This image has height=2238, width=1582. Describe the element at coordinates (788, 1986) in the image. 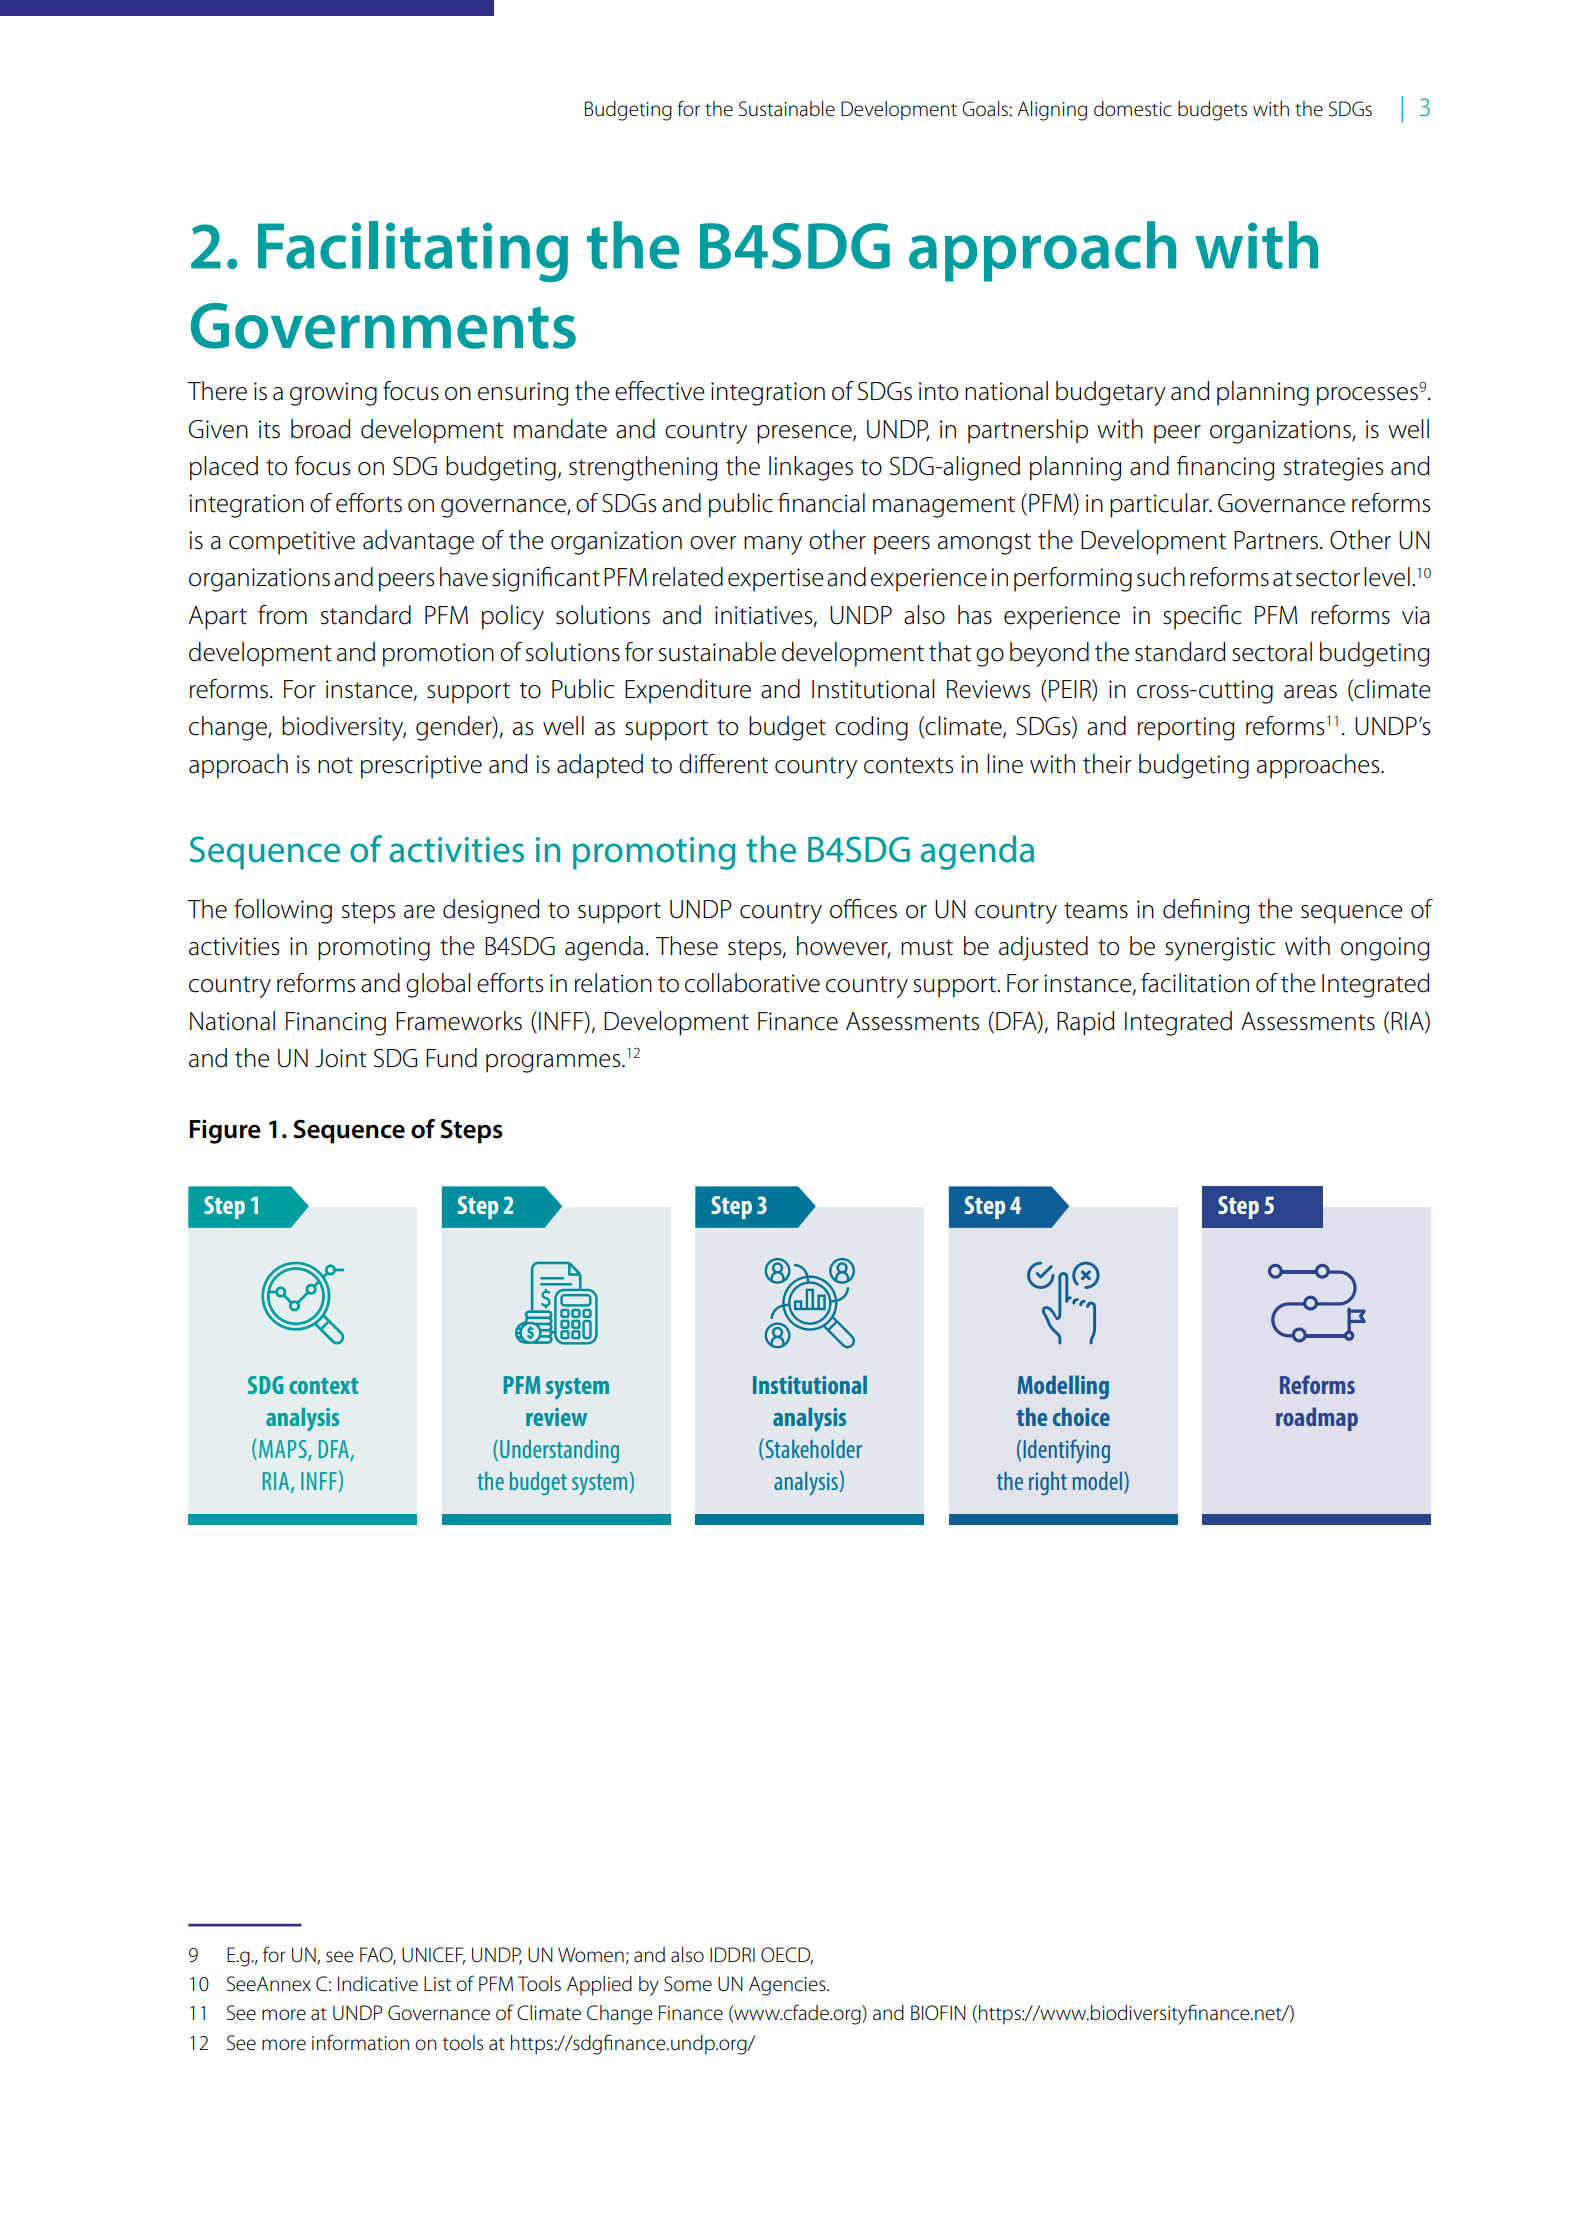

I see `Agencies` at that location.
